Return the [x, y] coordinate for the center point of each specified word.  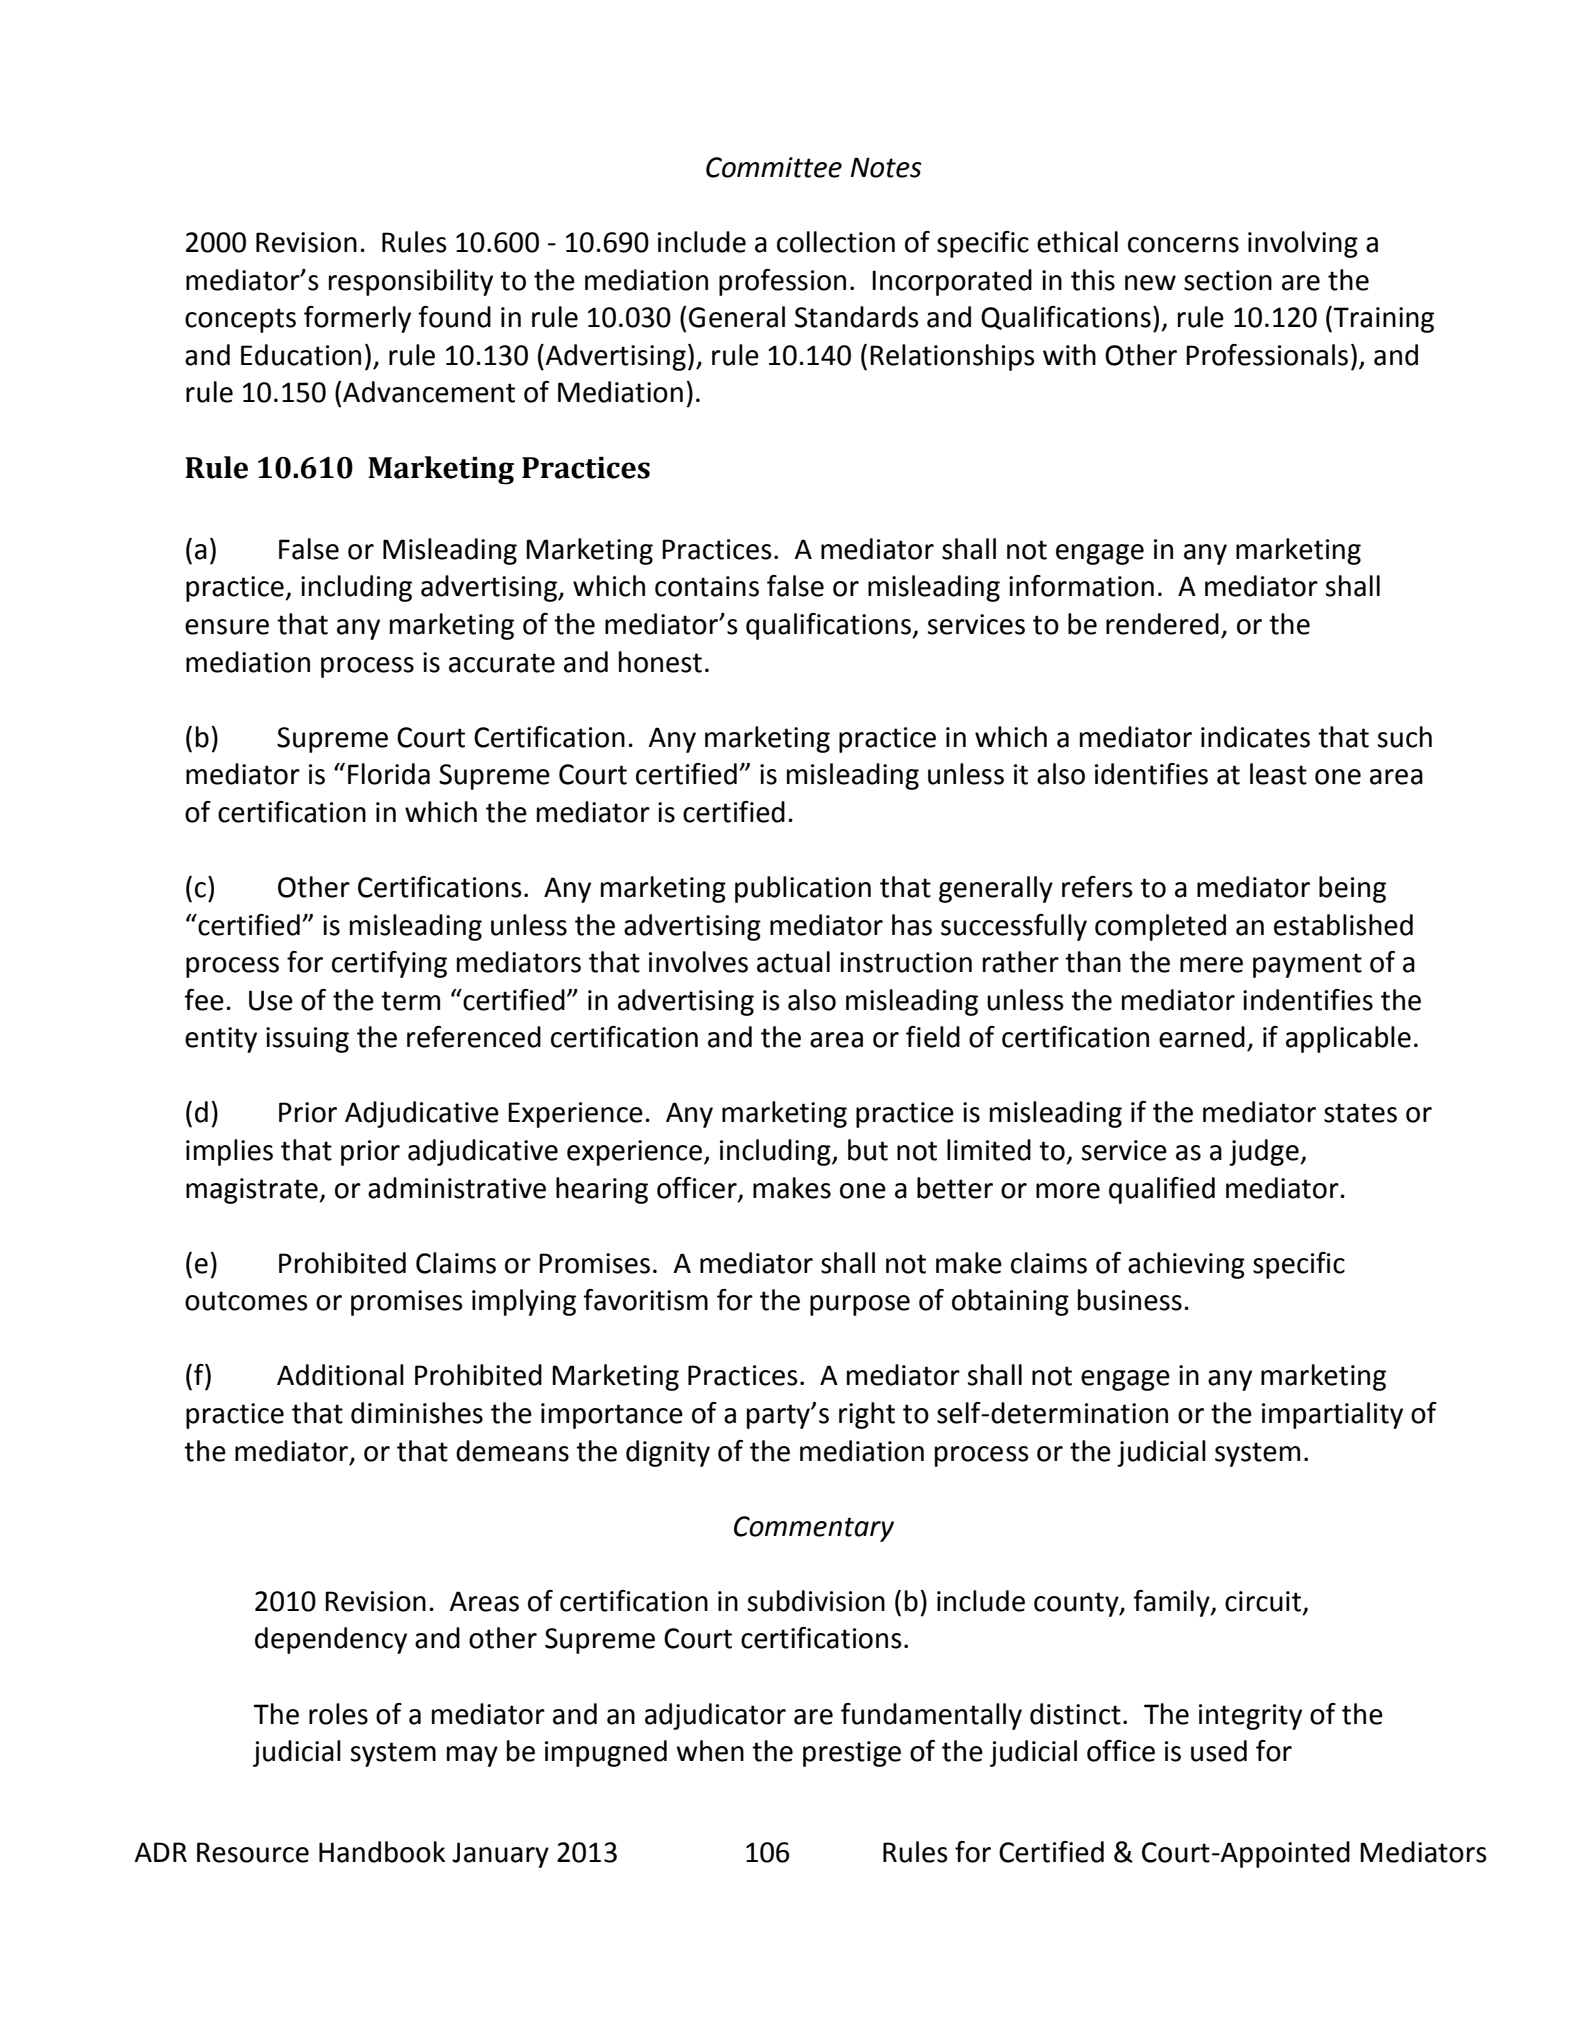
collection [836, 242]
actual [793, 962]
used [1219, 1751]
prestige [852, 1754]
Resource [253, 1852]
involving [1303, 244]
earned [1202, 1037]
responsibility [411, 282]
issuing [307, 1040]
